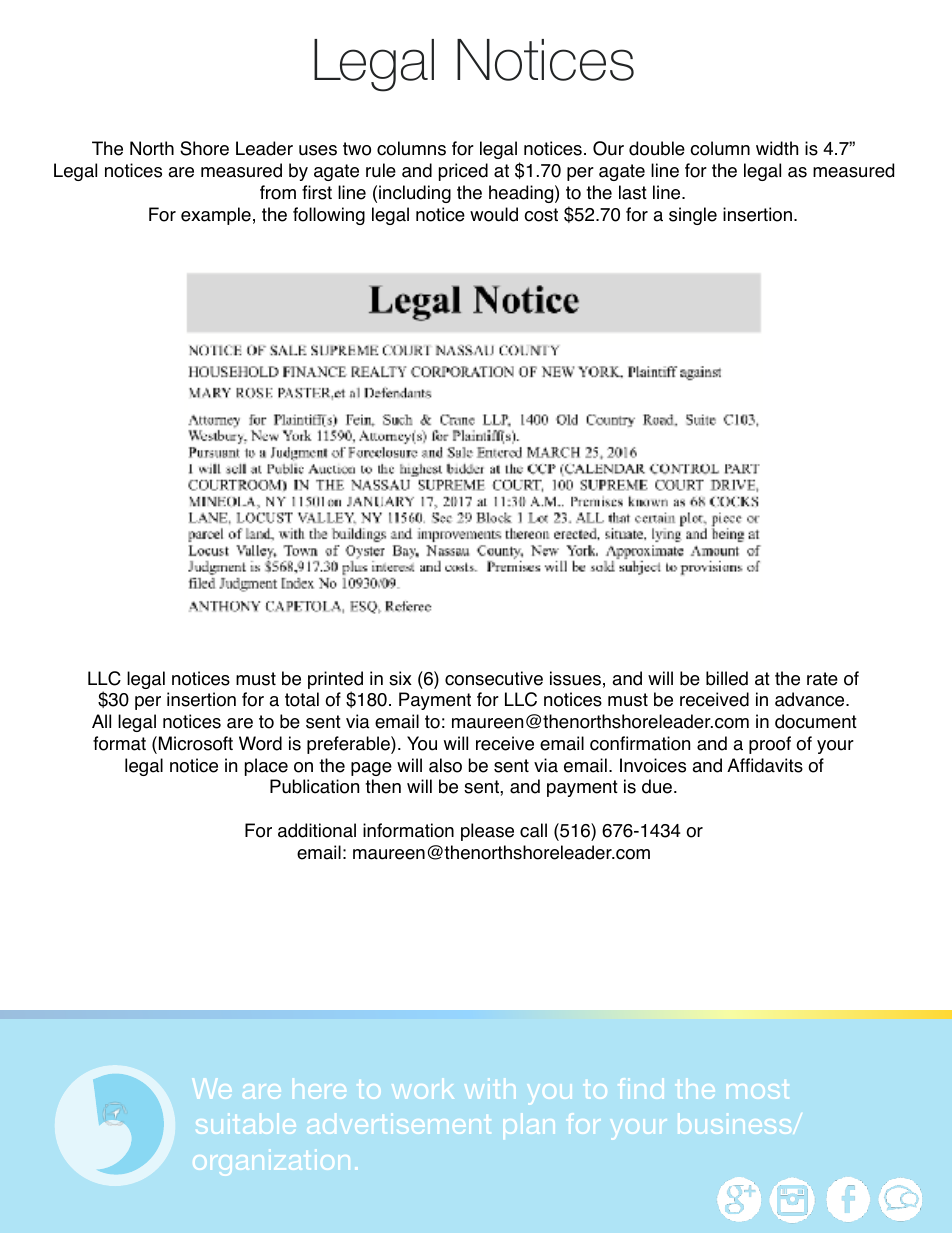  What do you see at coordinates (693, 216) in the image?
I see `single` at bounding box center [693, 216].
